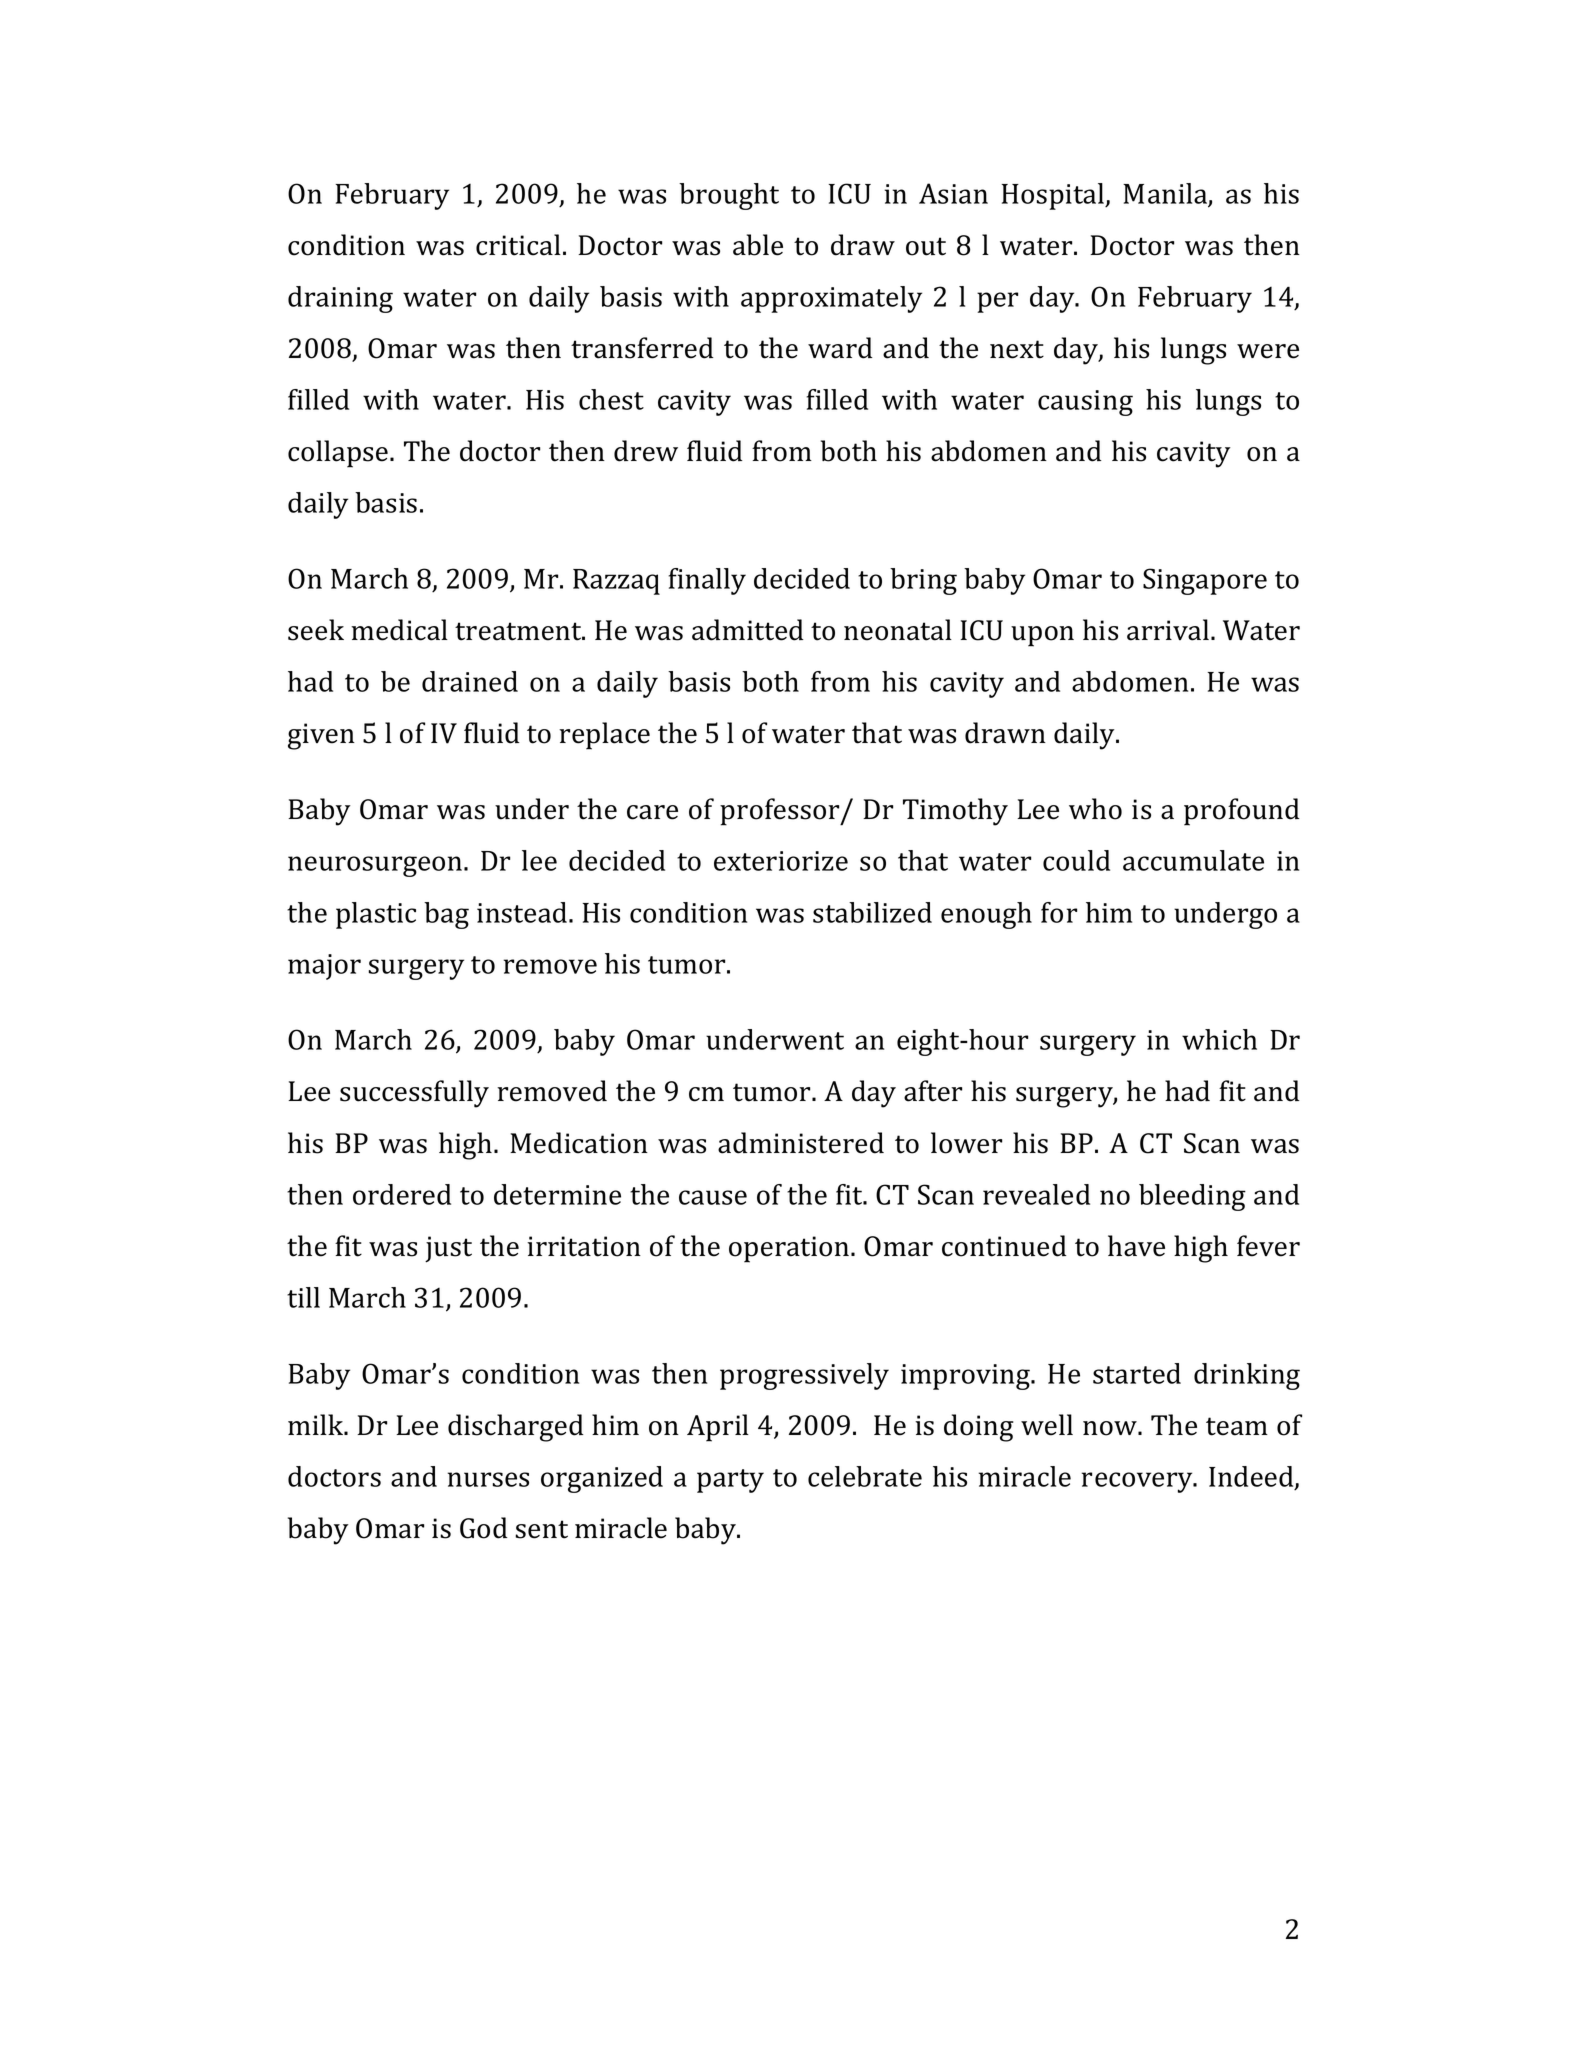 The width and height of the screenshot is (1588, 2056). What do you see at coordinates (518, 245) in the screenshot?
I see `critical` at bounding box center [518, 245].
